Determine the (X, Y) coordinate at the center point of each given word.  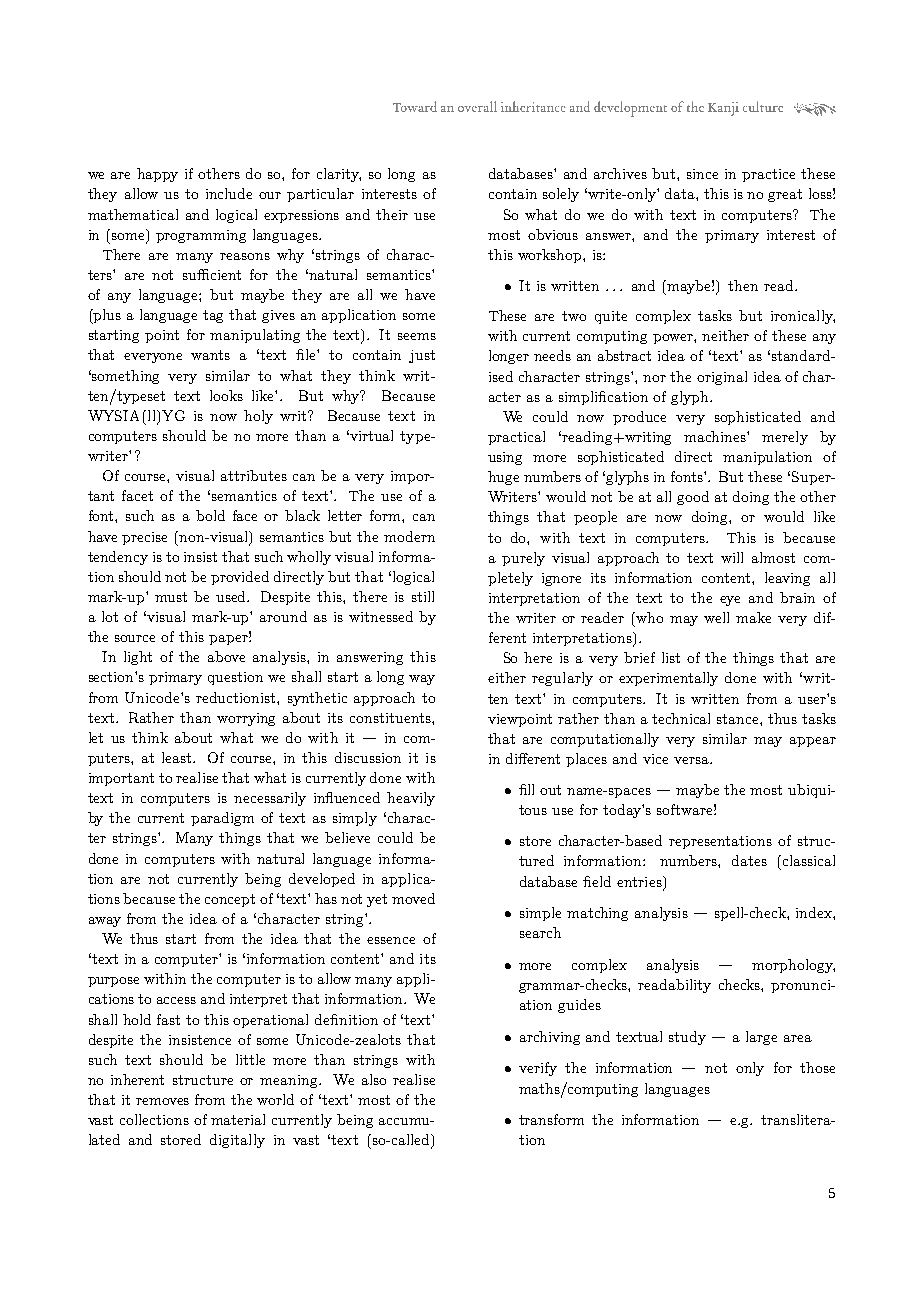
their (392, 214)
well (716, 617)
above (226, 656)
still (423, 596)
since (702, 174)
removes (162, 1101)
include (229, 193)
